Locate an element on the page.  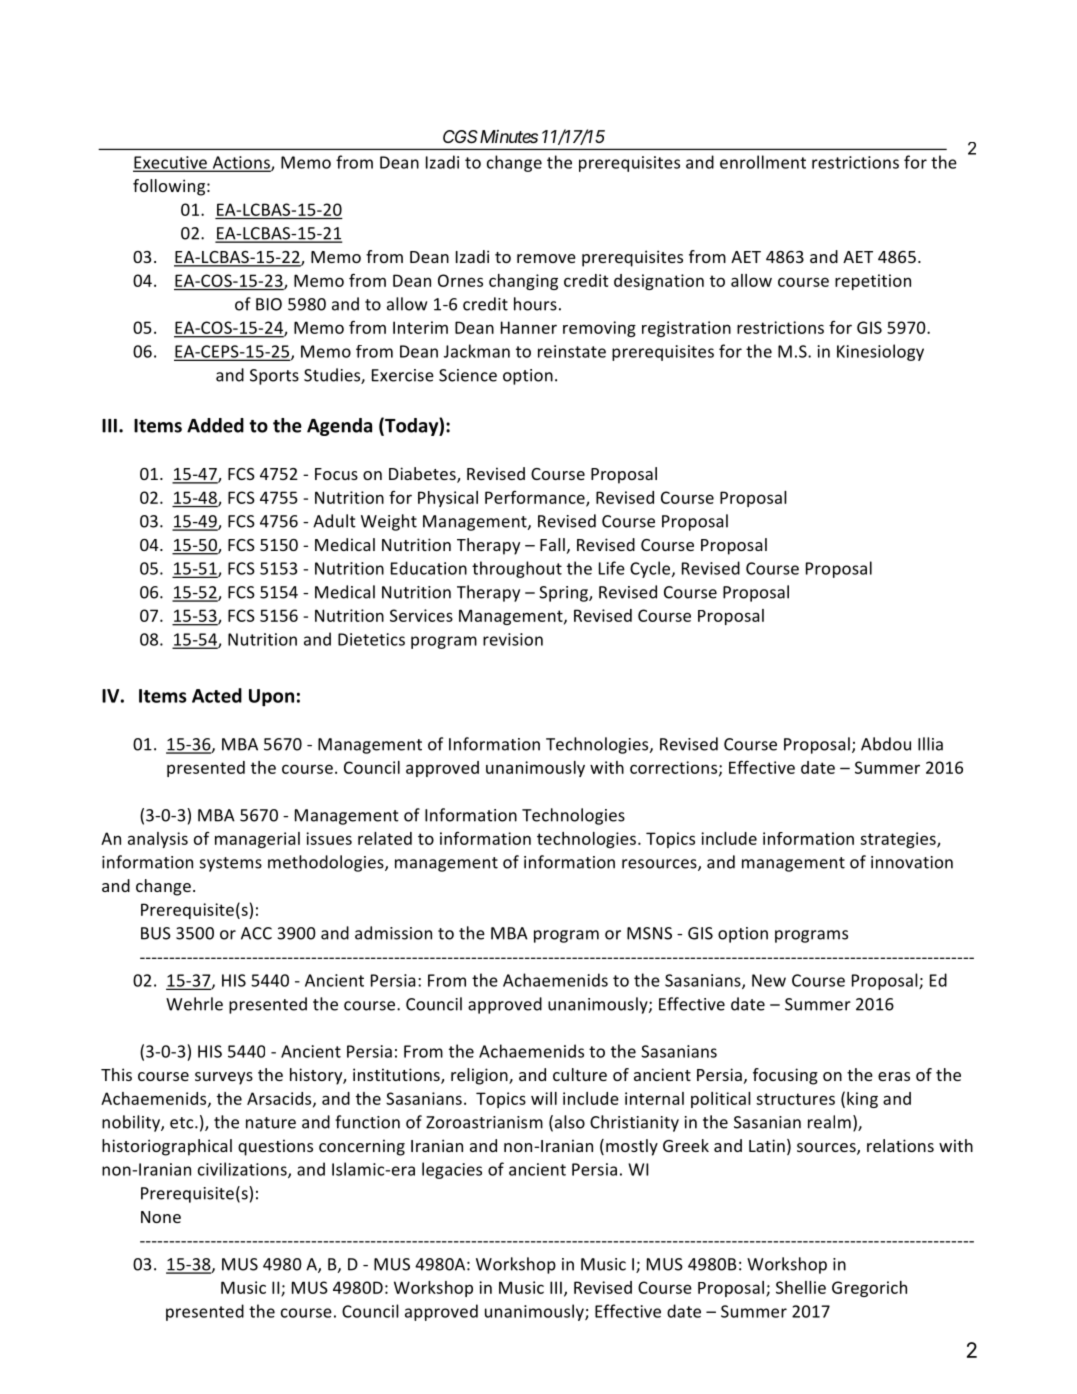
admission is located at coordinates (393, 933).
